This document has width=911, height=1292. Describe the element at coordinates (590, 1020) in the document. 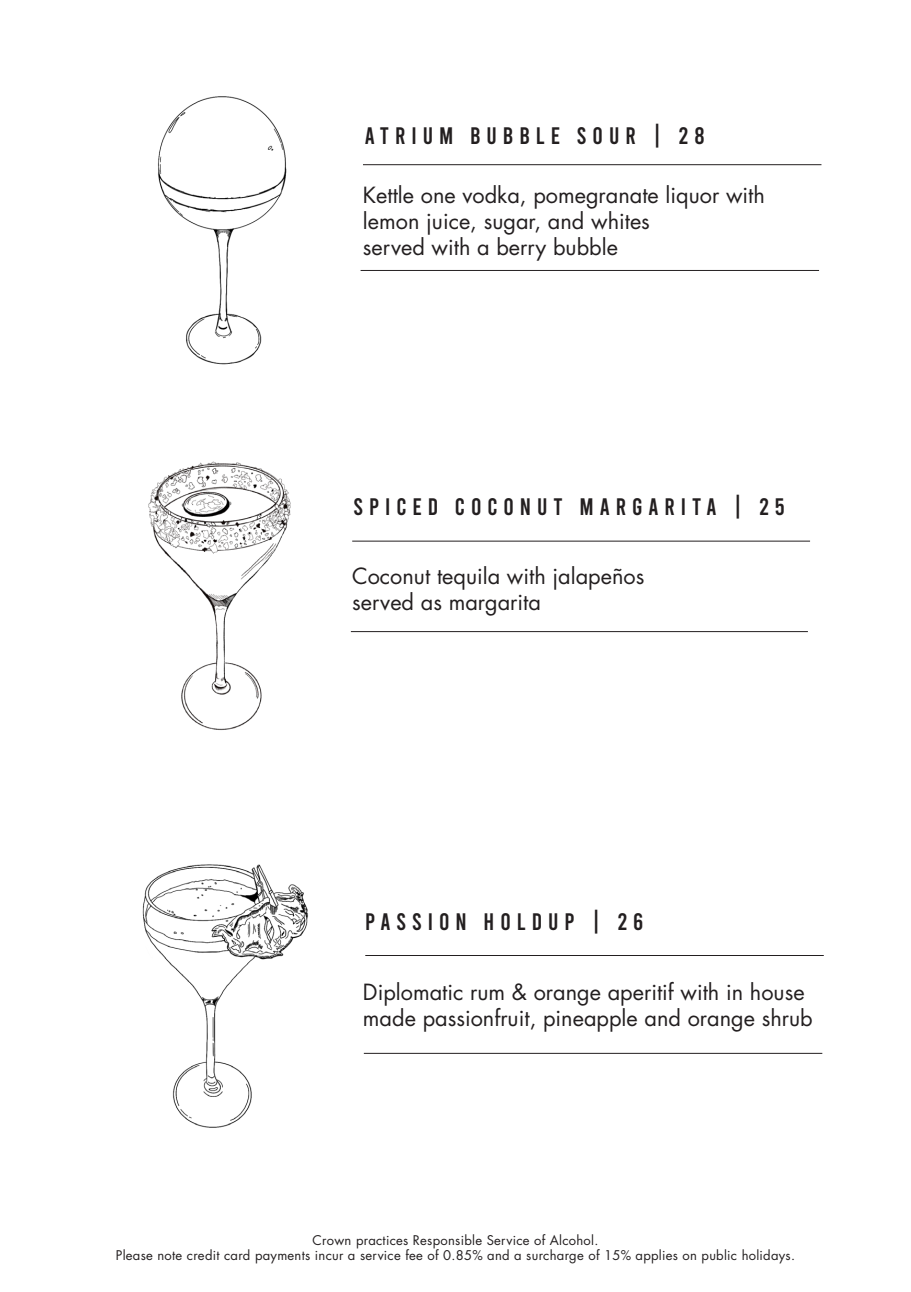

I see `pineapple` at that location.
